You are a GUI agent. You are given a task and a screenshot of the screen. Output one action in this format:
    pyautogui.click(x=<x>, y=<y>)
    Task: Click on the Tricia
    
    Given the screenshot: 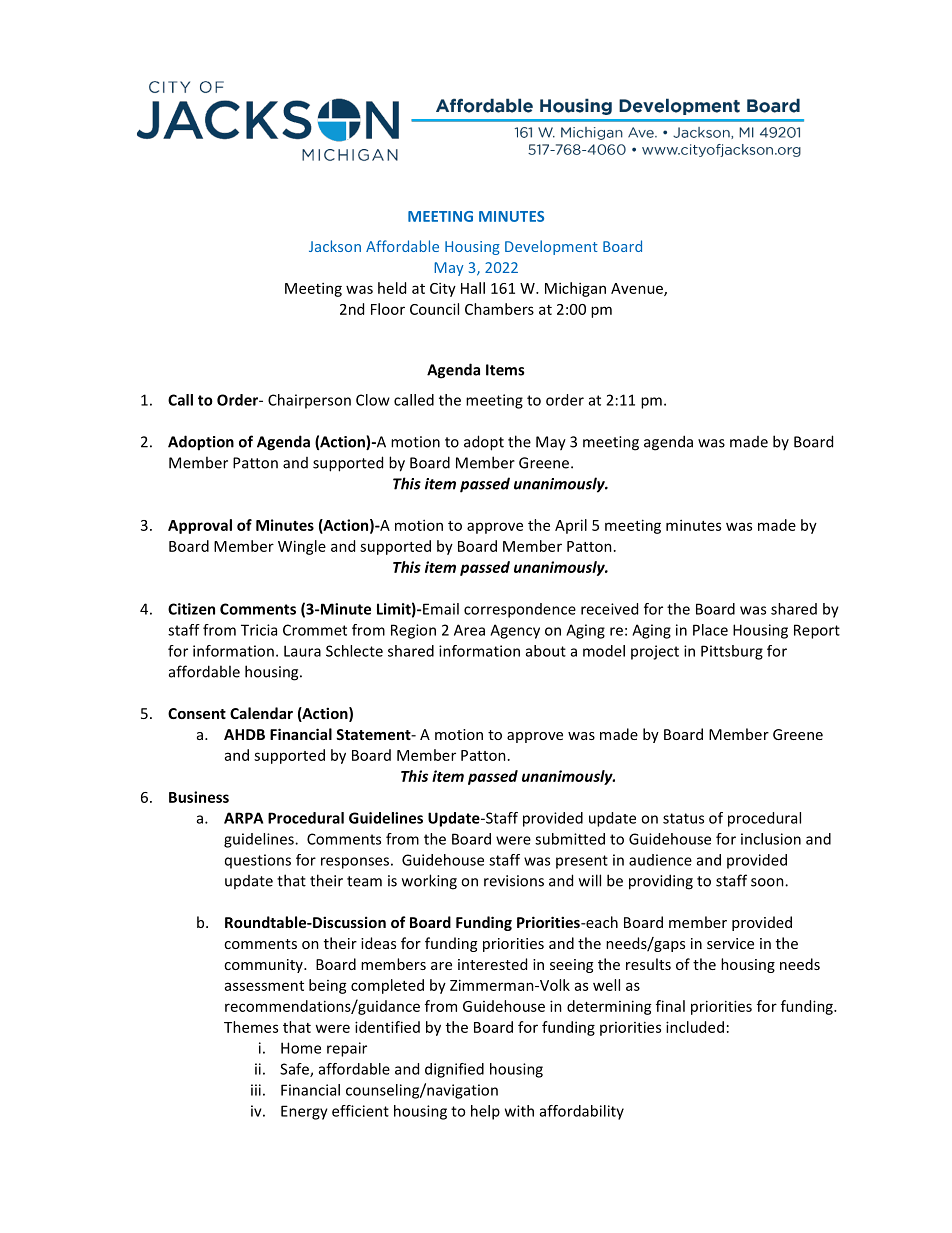 What is the action you would take?
    pyautogui.click(x=259, y=630)
